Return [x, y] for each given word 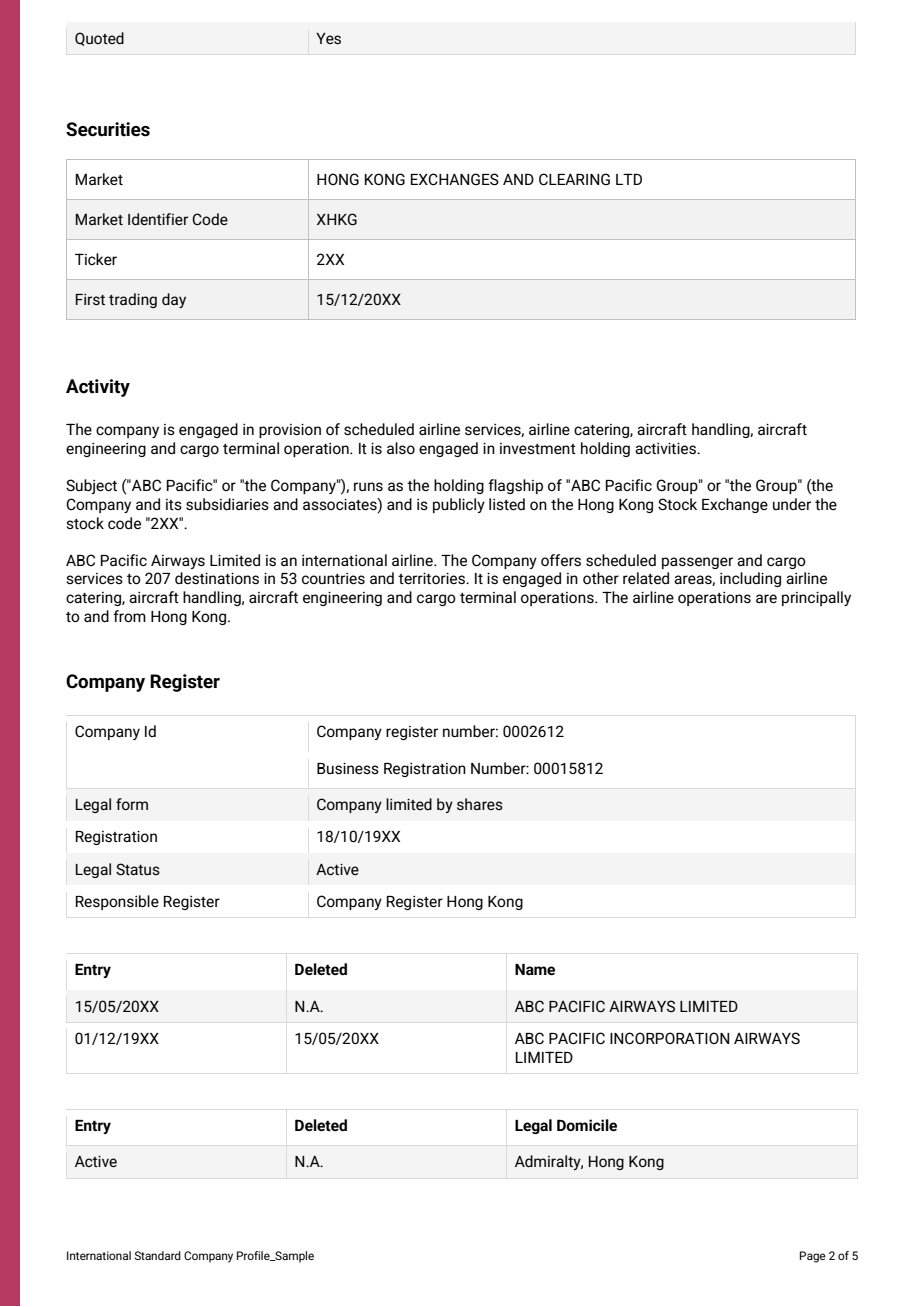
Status [138, 869]
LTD [629, 179]
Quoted [99, 39]
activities [667, 448]
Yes [328, 38]
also [401, 448]
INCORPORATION [670, 1038]
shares [480, 804]
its [174, 504]
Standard [158, 1255]
